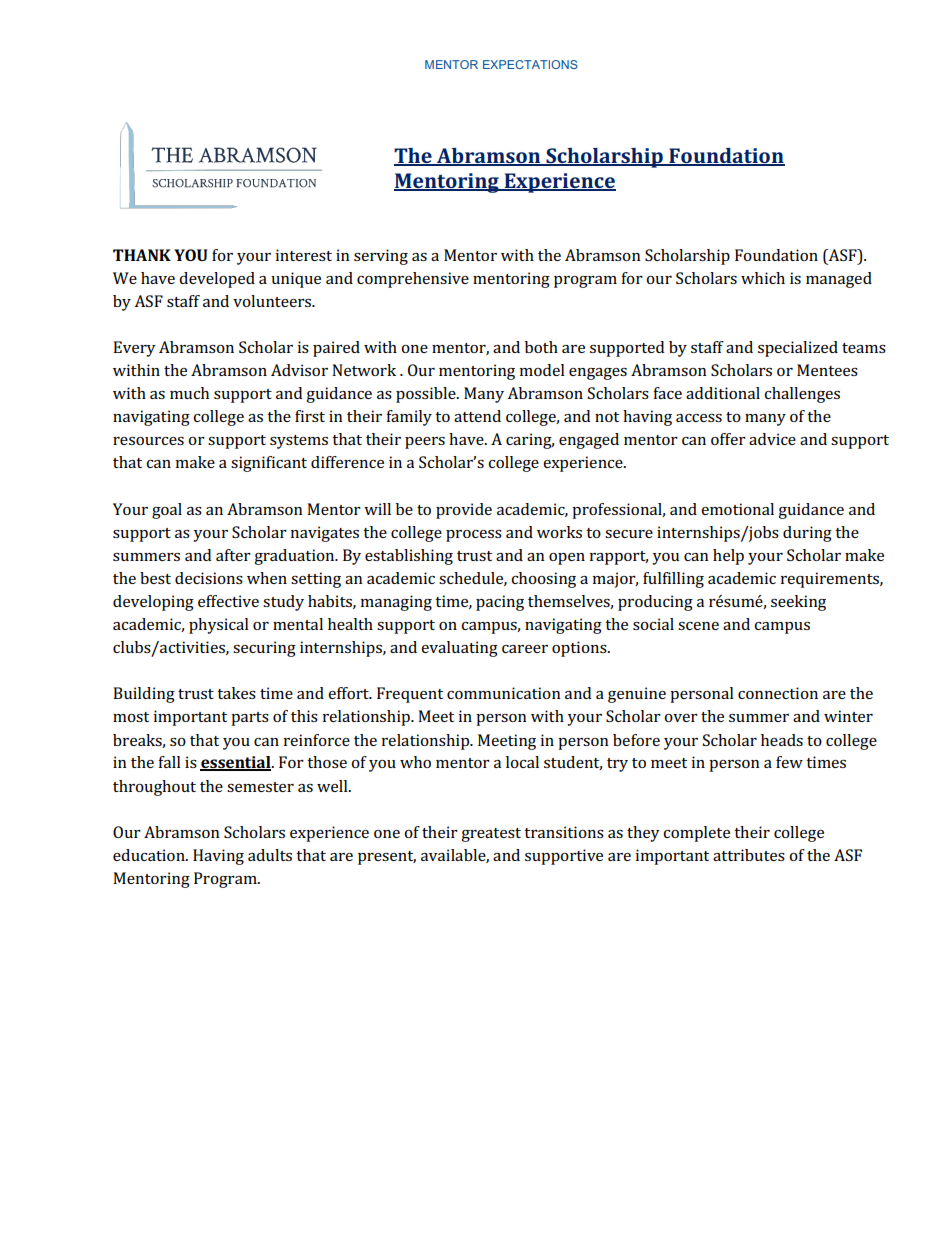 This image has height=1233, width=952. I want to click on which, so click(763, 278).
